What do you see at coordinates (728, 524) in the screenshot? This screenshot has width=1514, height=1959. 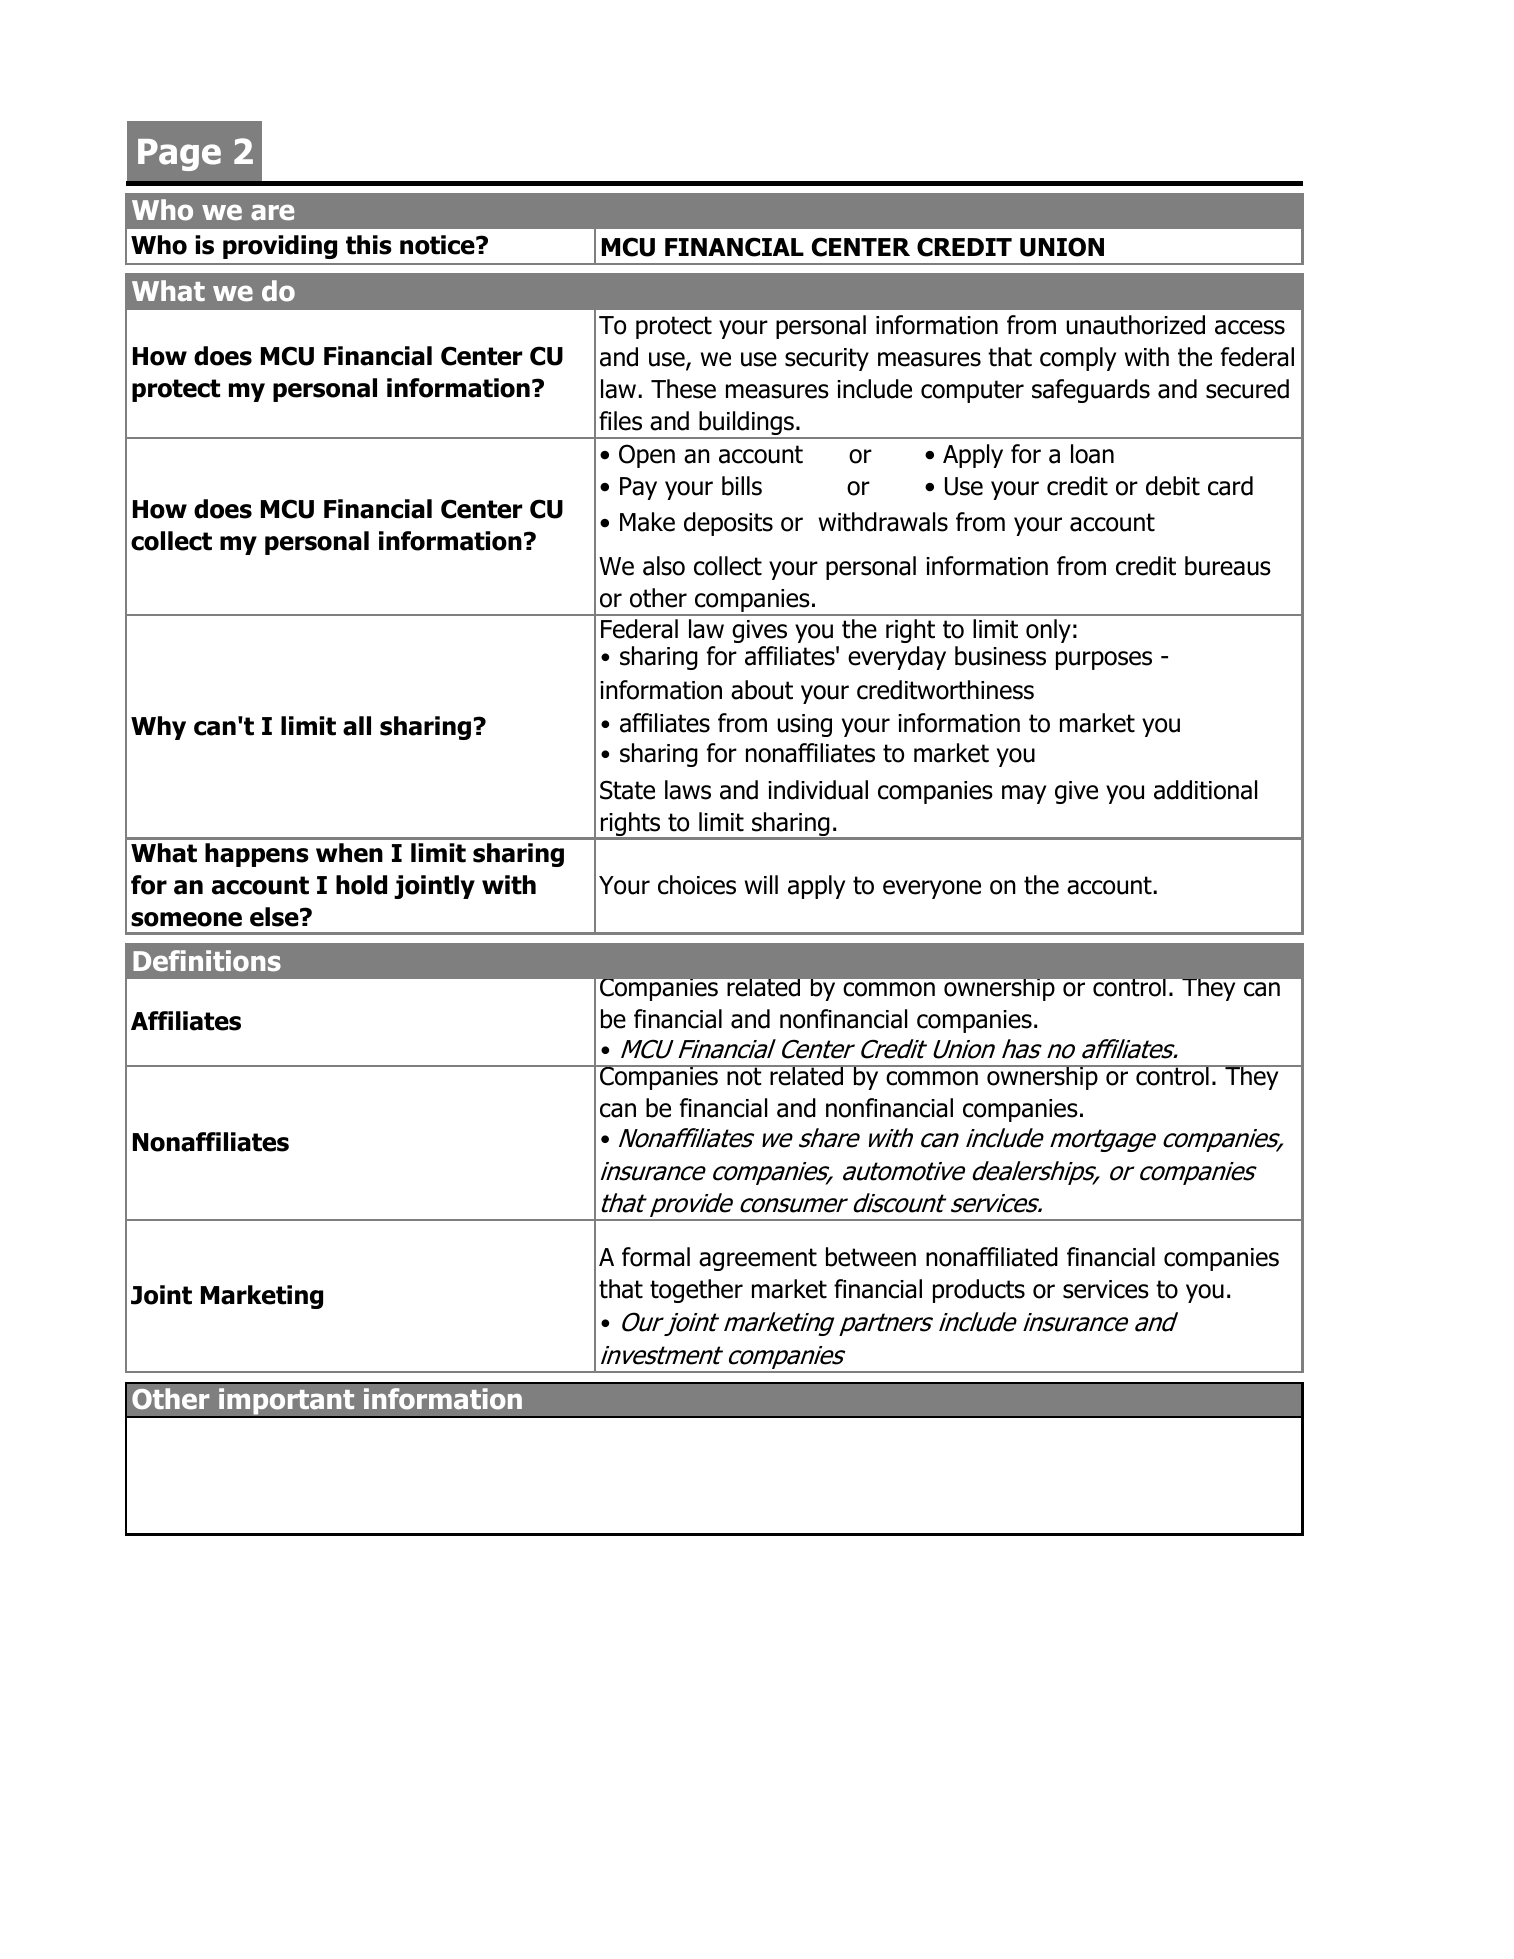 I see `deposits` at bounding box center [728, 524].
